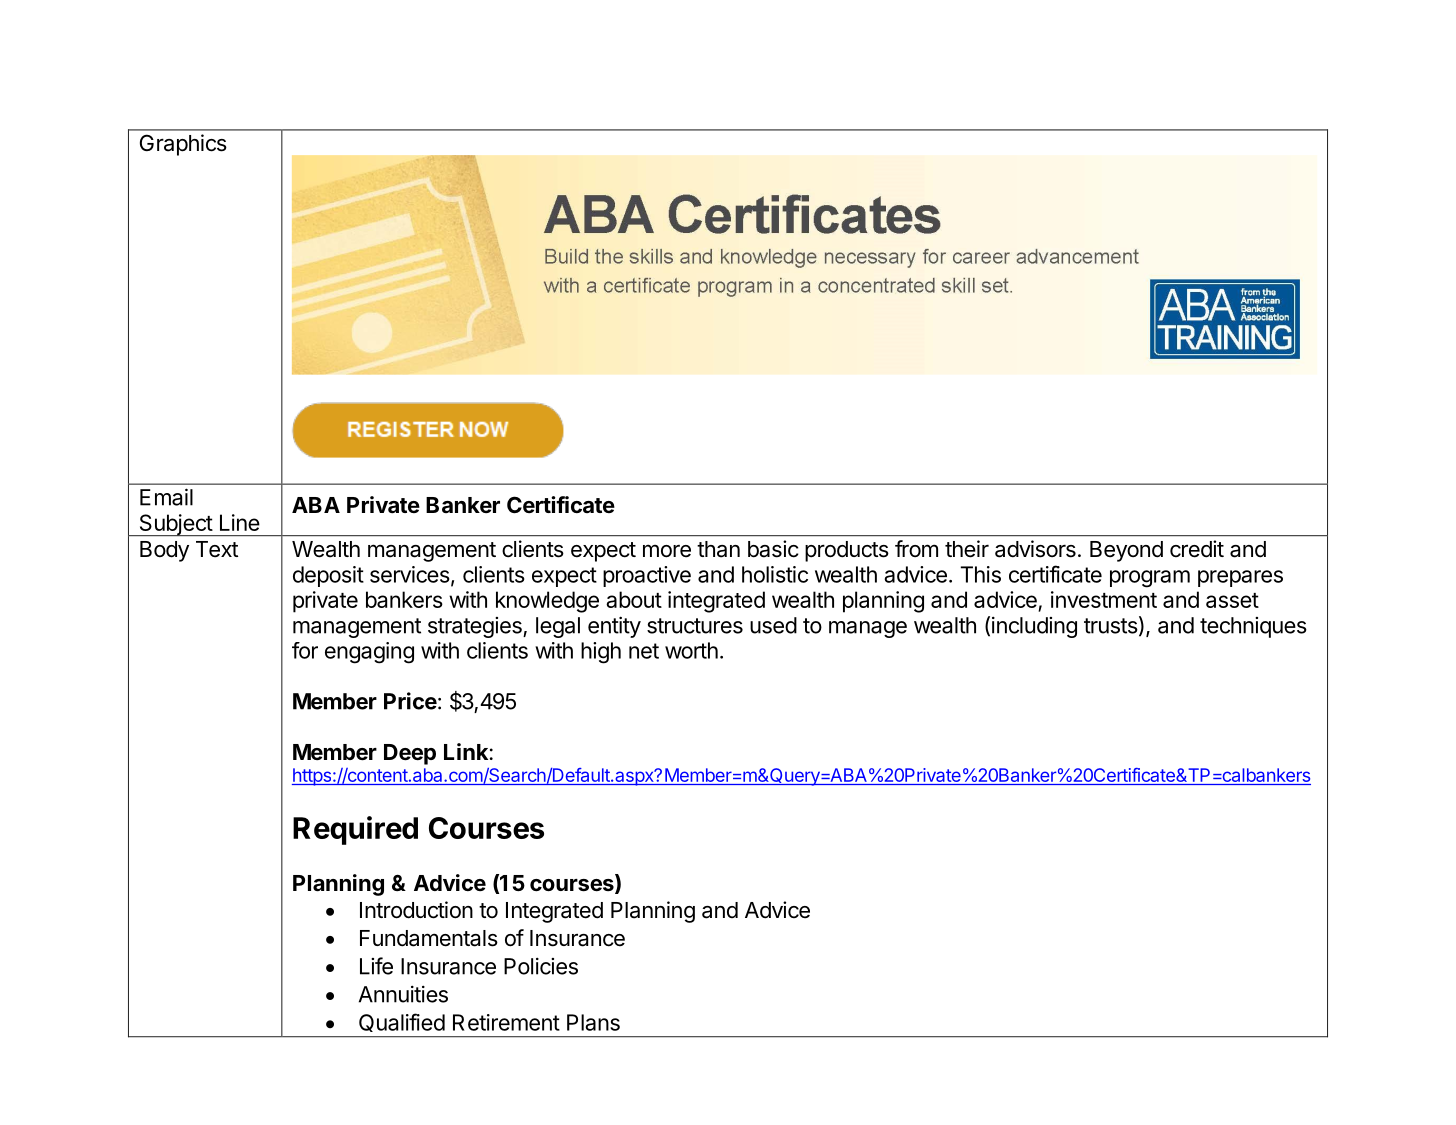  I want to click on more, so click(667, 551).
